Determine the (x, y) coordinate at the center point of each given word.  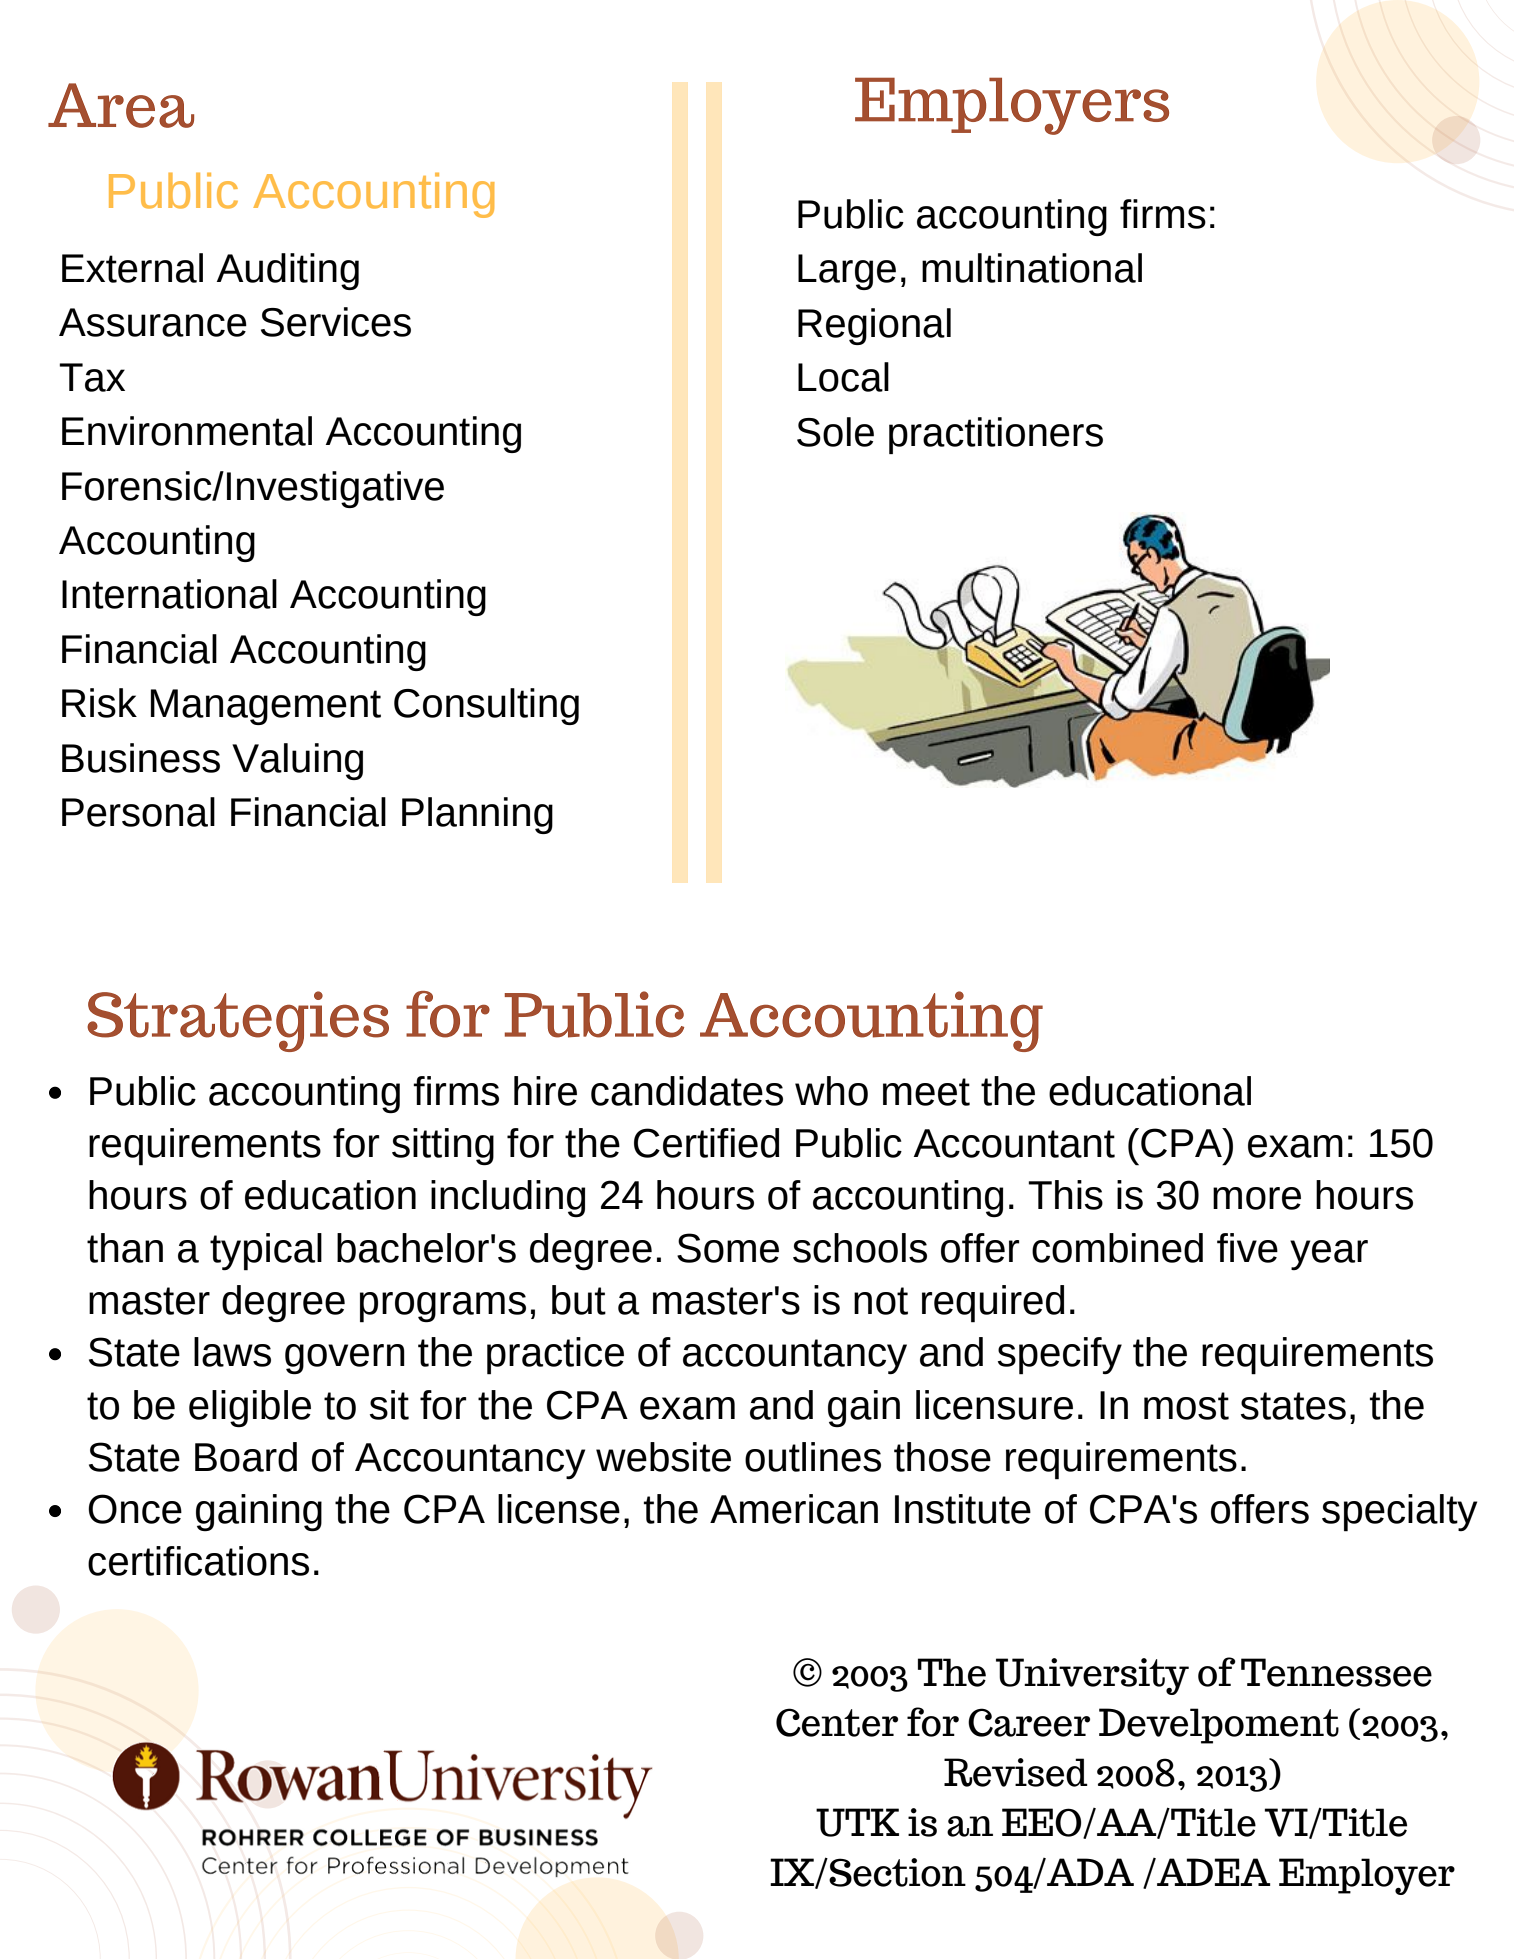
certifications (198, 1561)
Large (847, 272)
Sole (835, 432)
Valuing (297, 761)
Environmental (187, 431)
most (1186, 1406)
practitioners (996, 435)
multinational (1032, 268)
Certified (707, 1143)
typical (266, 1252)
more (1257, 1198)
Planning (477, 815)
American (794, 1509)
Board (246, 1457)
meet (926, 1092)
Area (121, 105)
